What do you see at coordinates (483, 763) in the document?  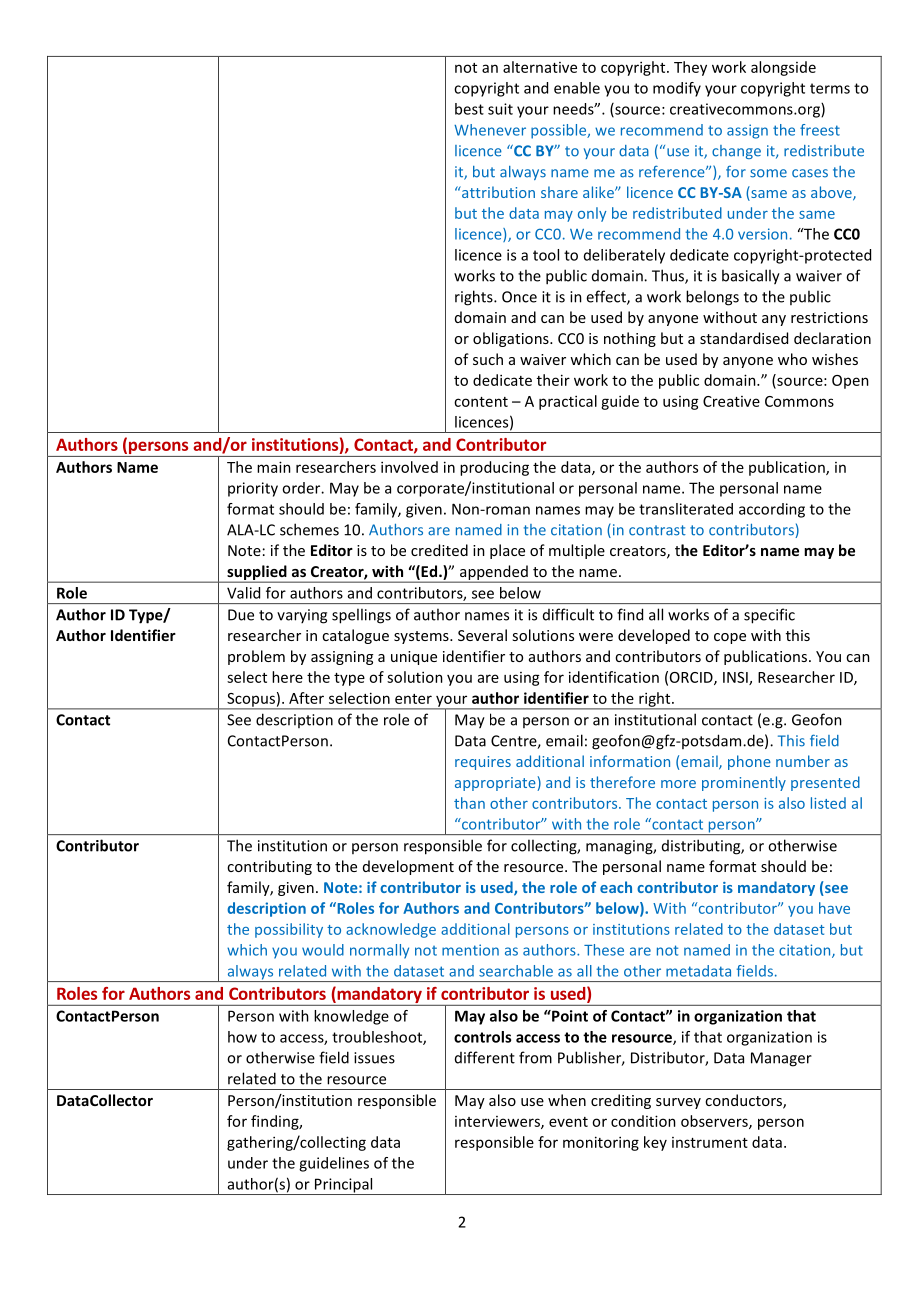 I see `requires` at bounding box center [483, 763].
